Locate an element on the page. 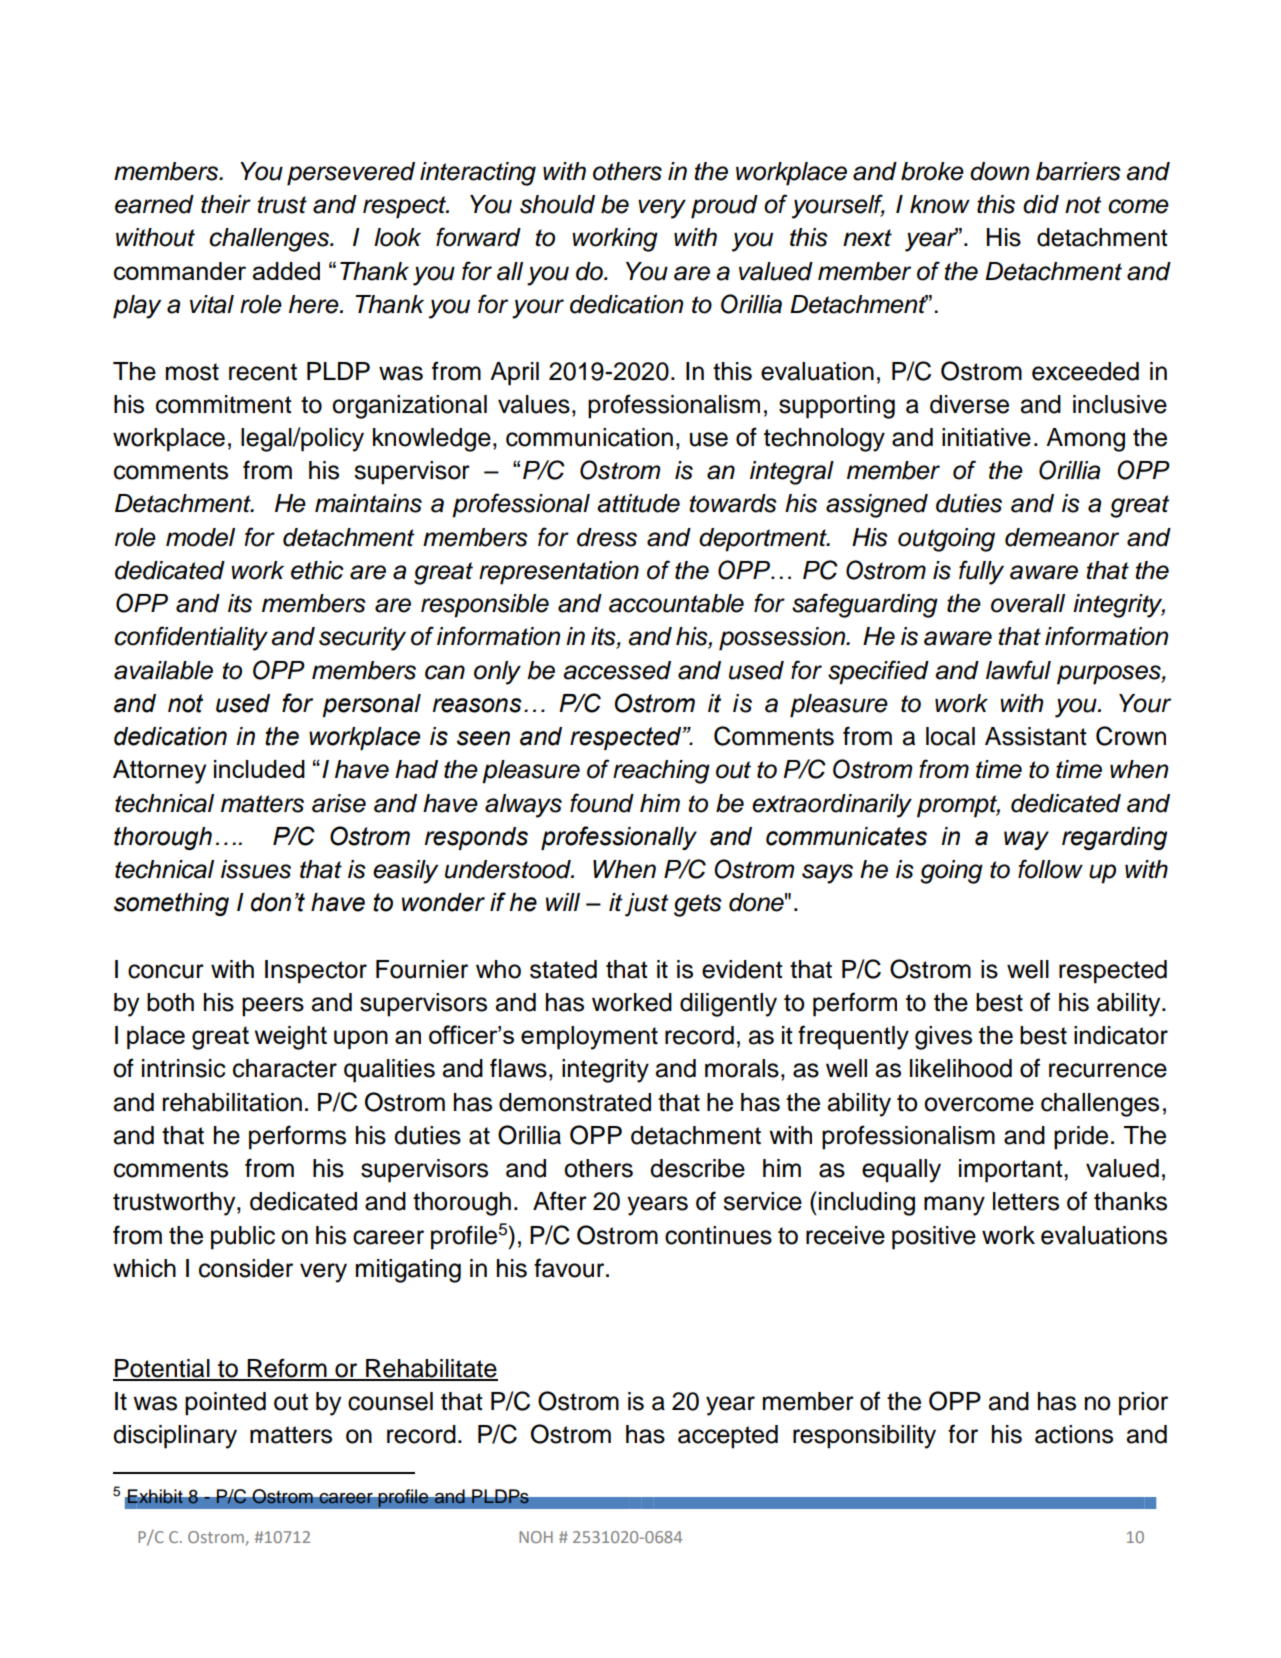 Image resolution: width=1281 pixels, height=1658 pixels. included is located at coordinates (259, 769).
